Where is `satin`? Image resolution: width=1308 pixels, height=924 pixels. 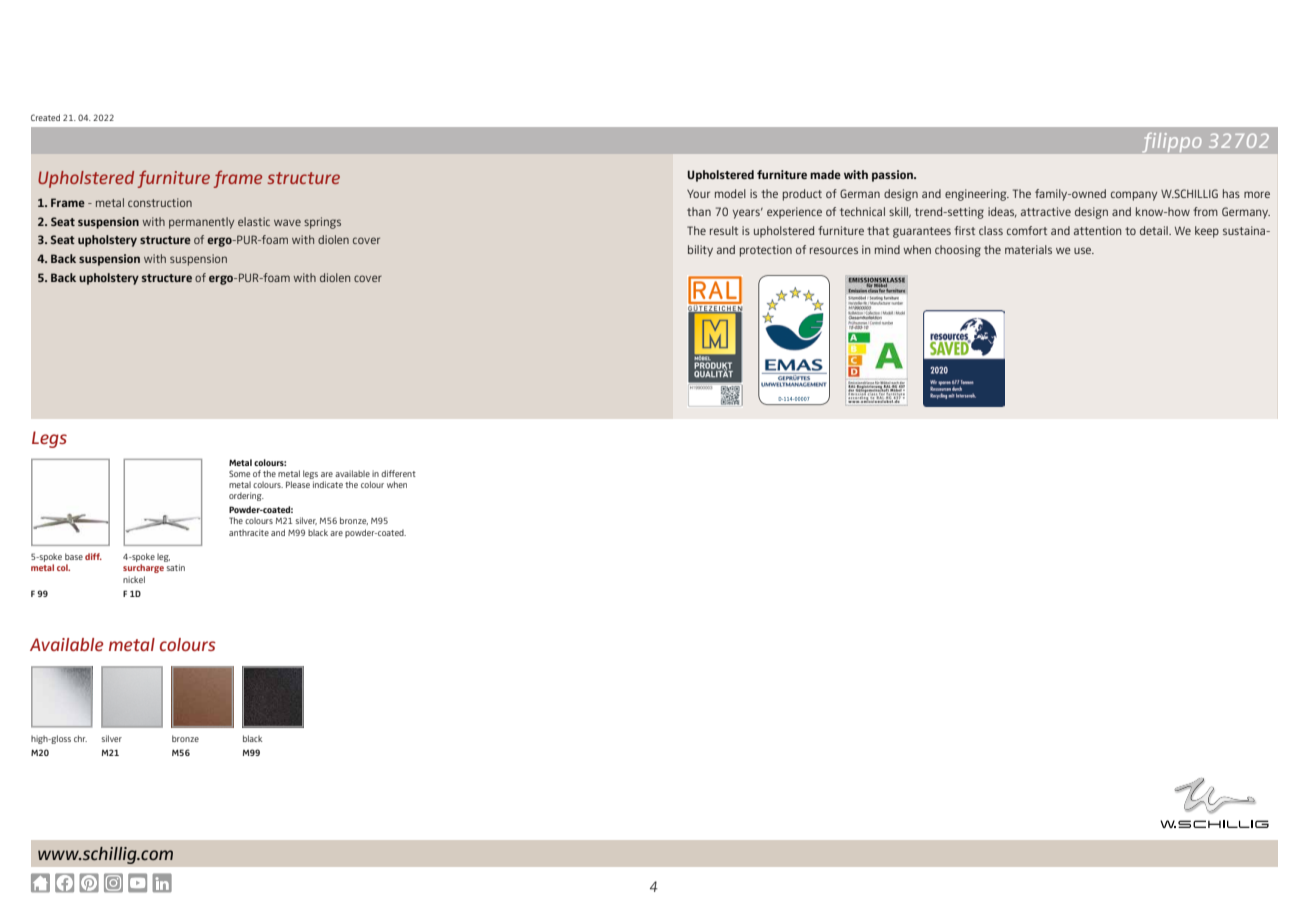 satin is located at coordinates (175, 567).
